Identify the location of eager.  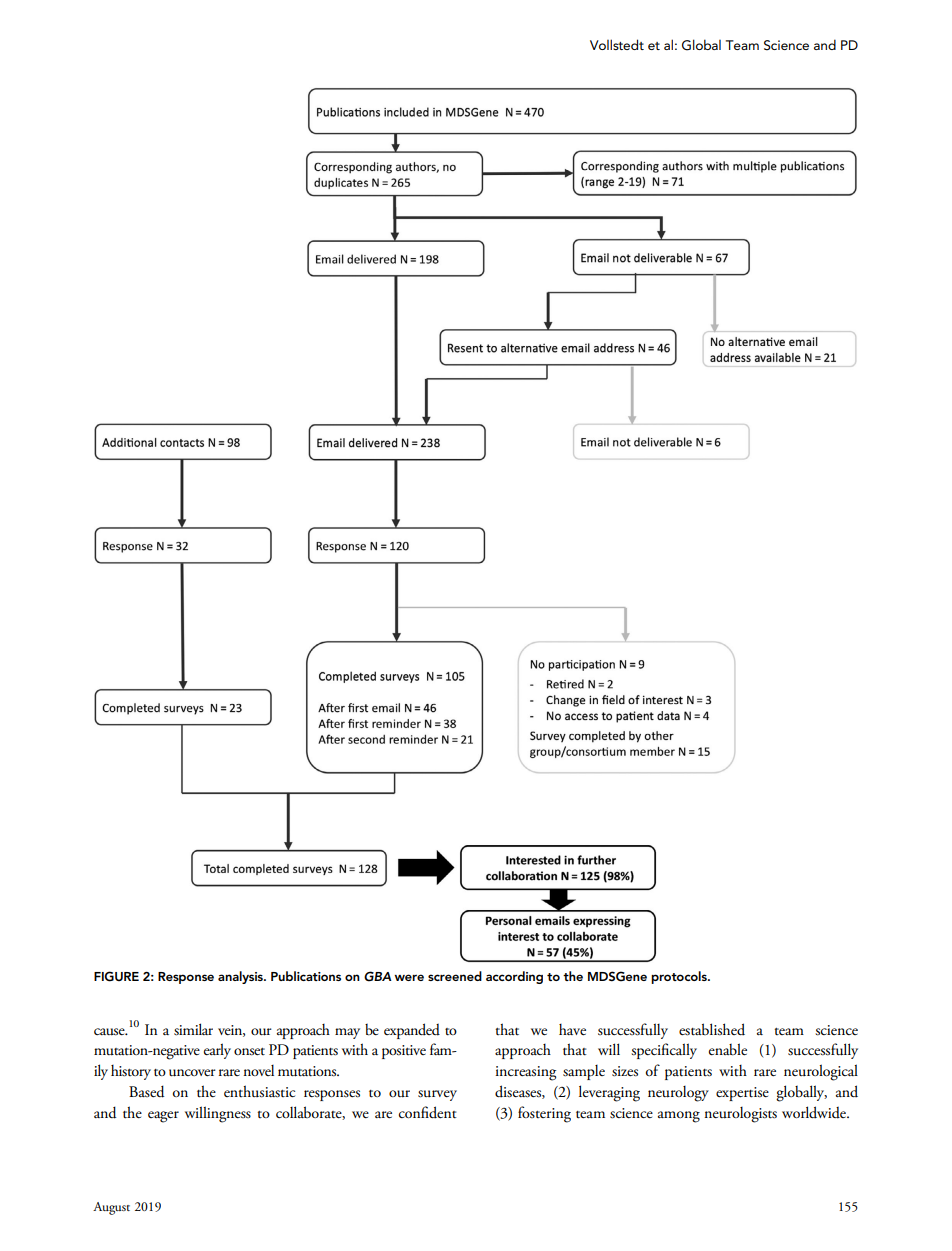
(163, 1117).
